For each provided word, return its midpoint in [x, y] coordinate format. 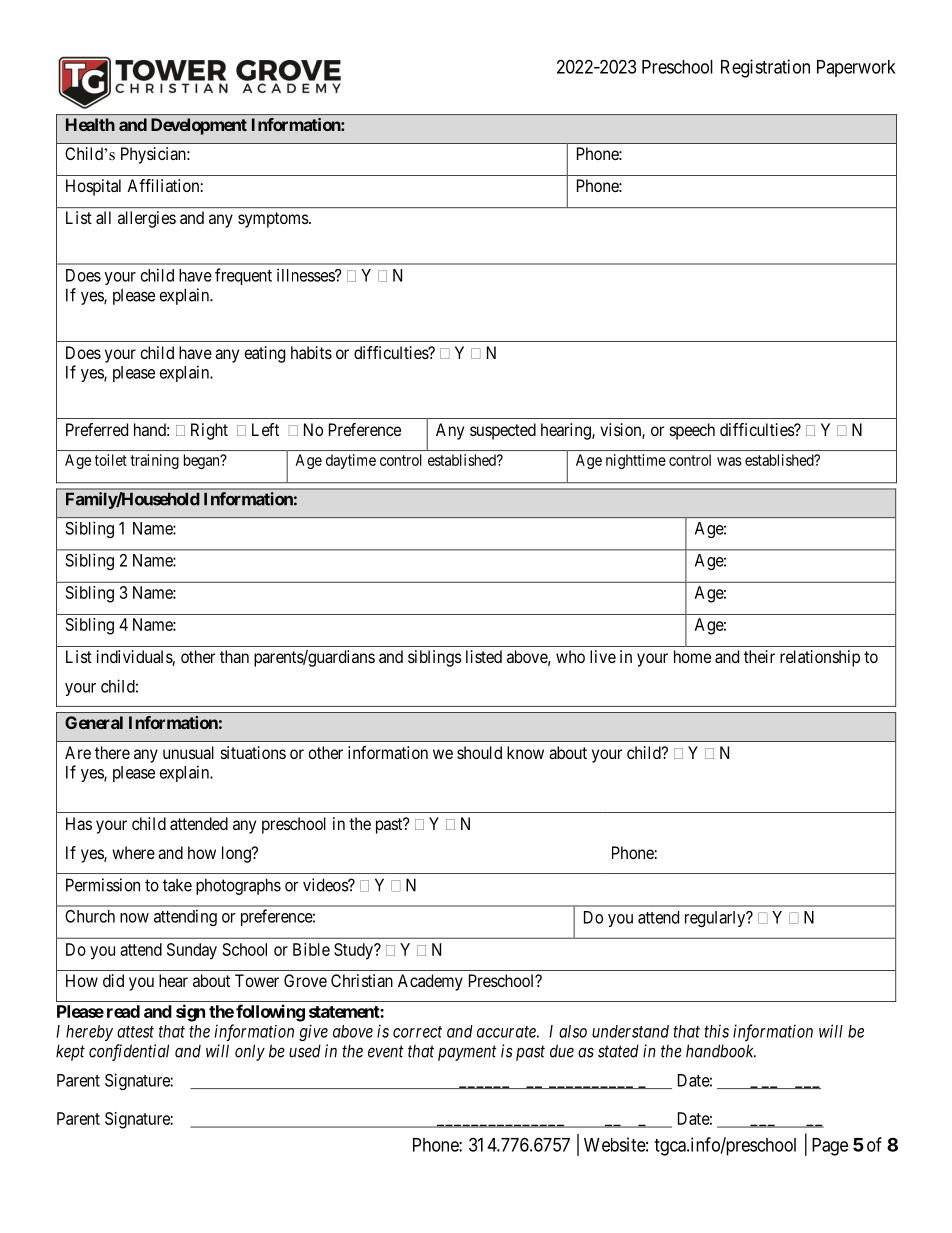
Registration [765, 68]
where [133, 852]
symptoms [274, 220]
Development [199, 126]
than [234, 656]
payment [467, 1053]
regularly [716, 919]
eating [265, 354]
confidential [129, 1052]
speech [692, 431]
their [759, 656]
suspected [503, 431]
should [479, 752]
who [570, 656]
